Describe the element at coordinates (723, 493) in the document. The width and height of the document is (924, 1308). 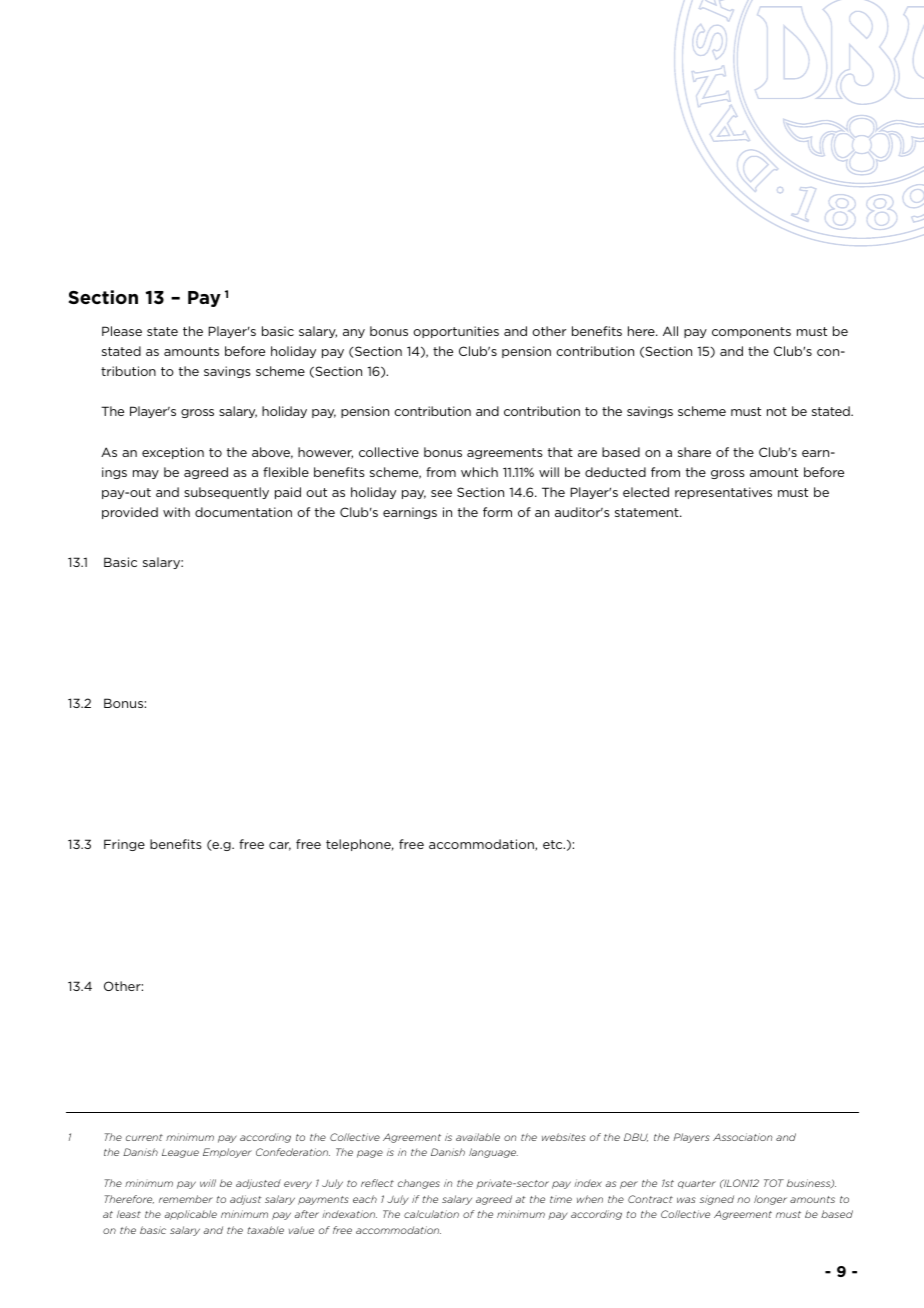
I see `representatives` at that location.
